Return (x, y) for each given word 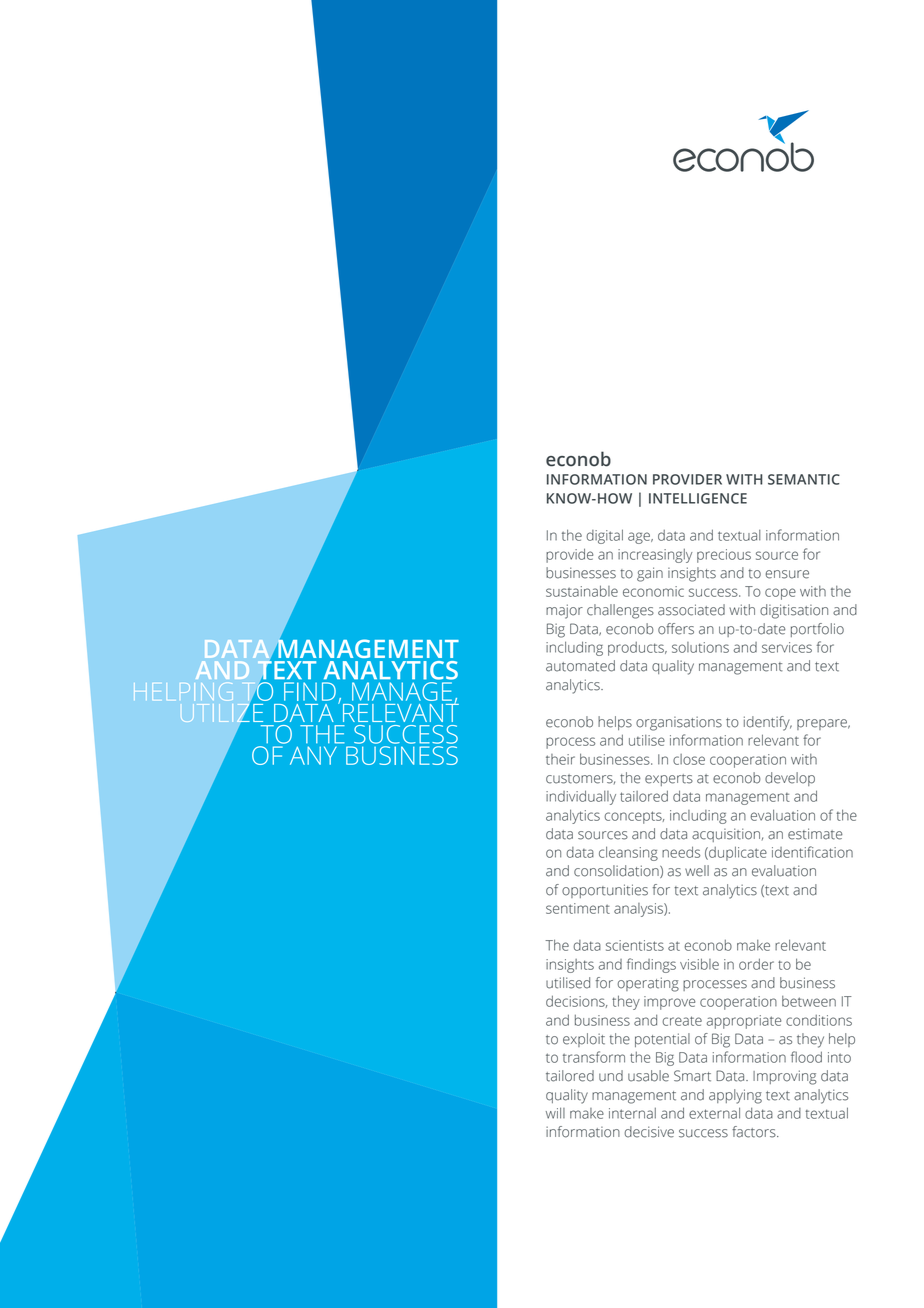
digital (604, 536)
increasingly (655, 556)
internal (632, 1113)
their (560, 759)
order (756, 964)
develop (790, 779)
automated (580, 666)
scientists (635, 945)
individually (581, 797)
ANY (313, 755)
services (787, 647)
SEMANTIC (804, 479)
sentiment (578, 908)
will (555, 1113)
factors (755, 1132)
